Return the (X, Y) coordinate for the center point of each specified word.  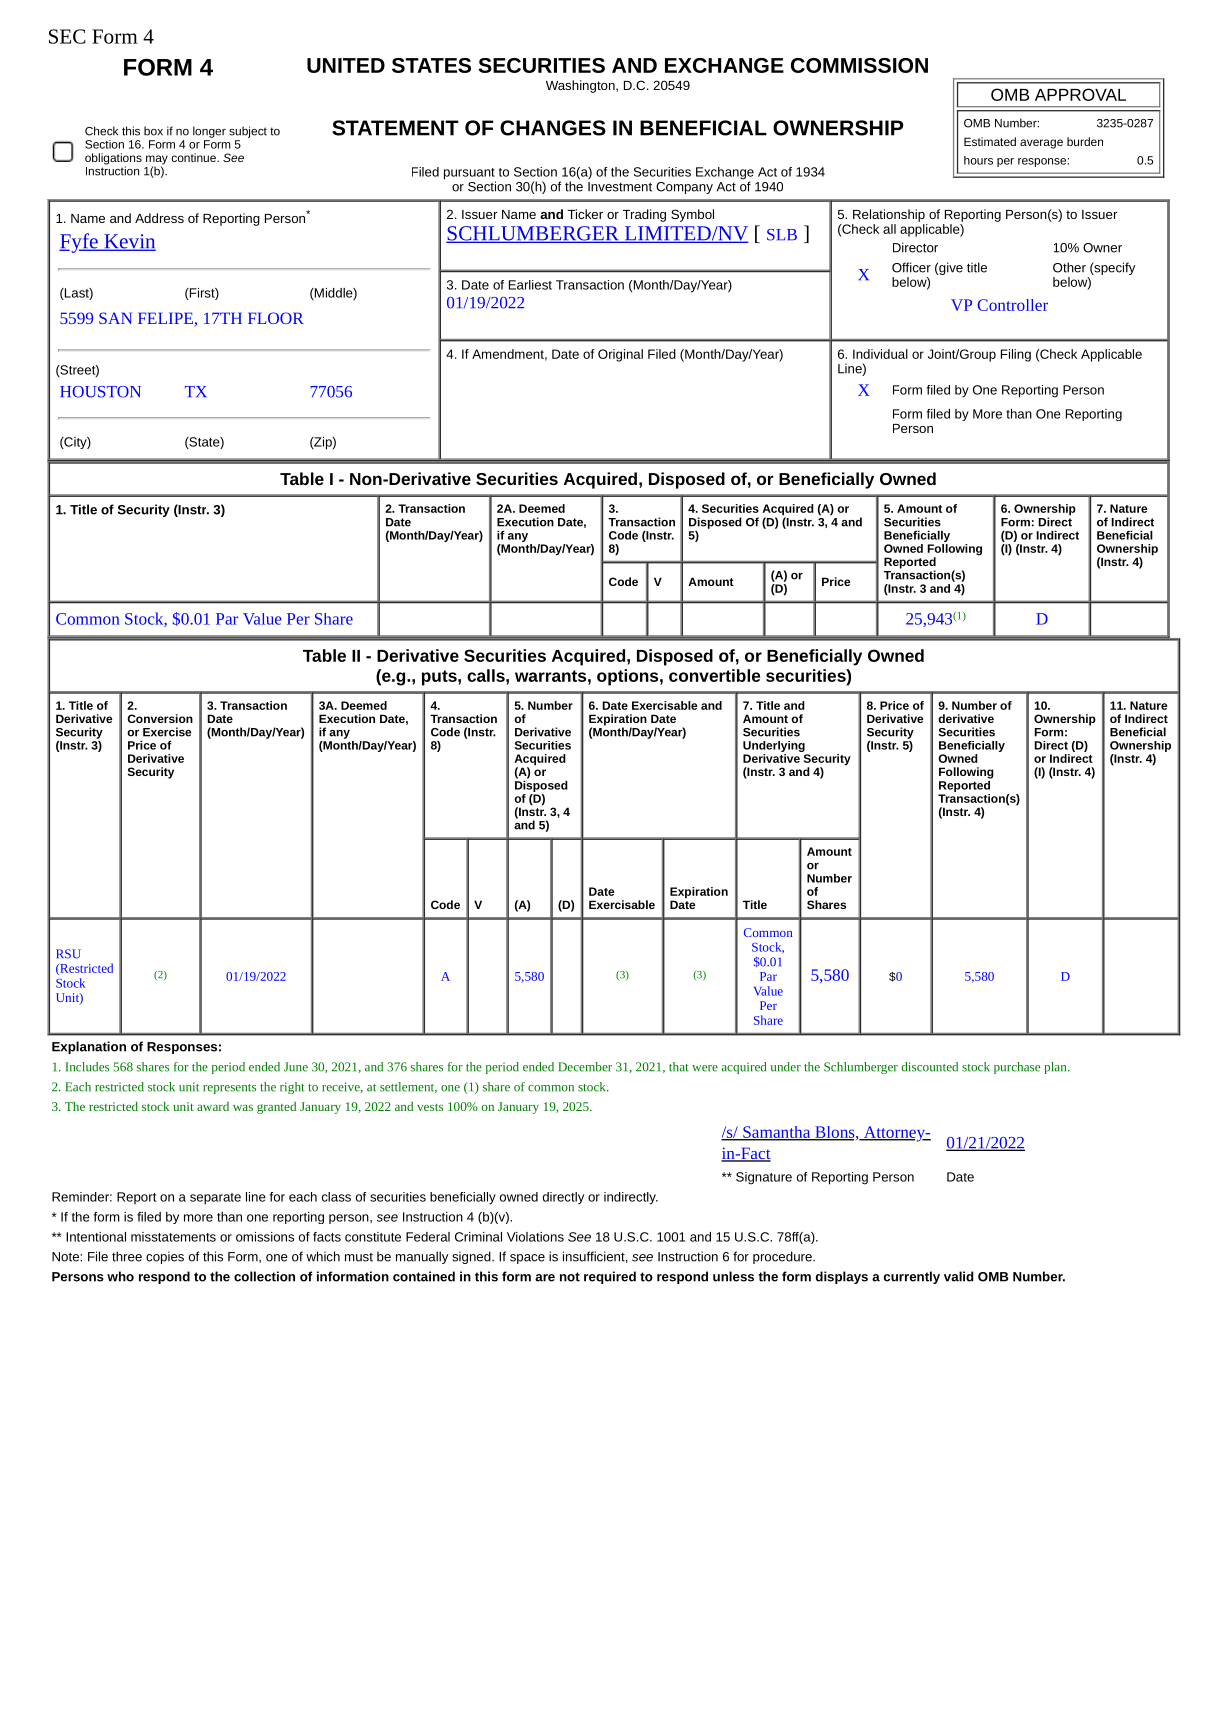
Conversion (160, 718)
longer (209, 132)
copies (165, 1257)
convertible (714, 675)
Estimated (990, 141)
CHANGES (553, 128)
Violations (535, 1237)
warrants (550, 676)
